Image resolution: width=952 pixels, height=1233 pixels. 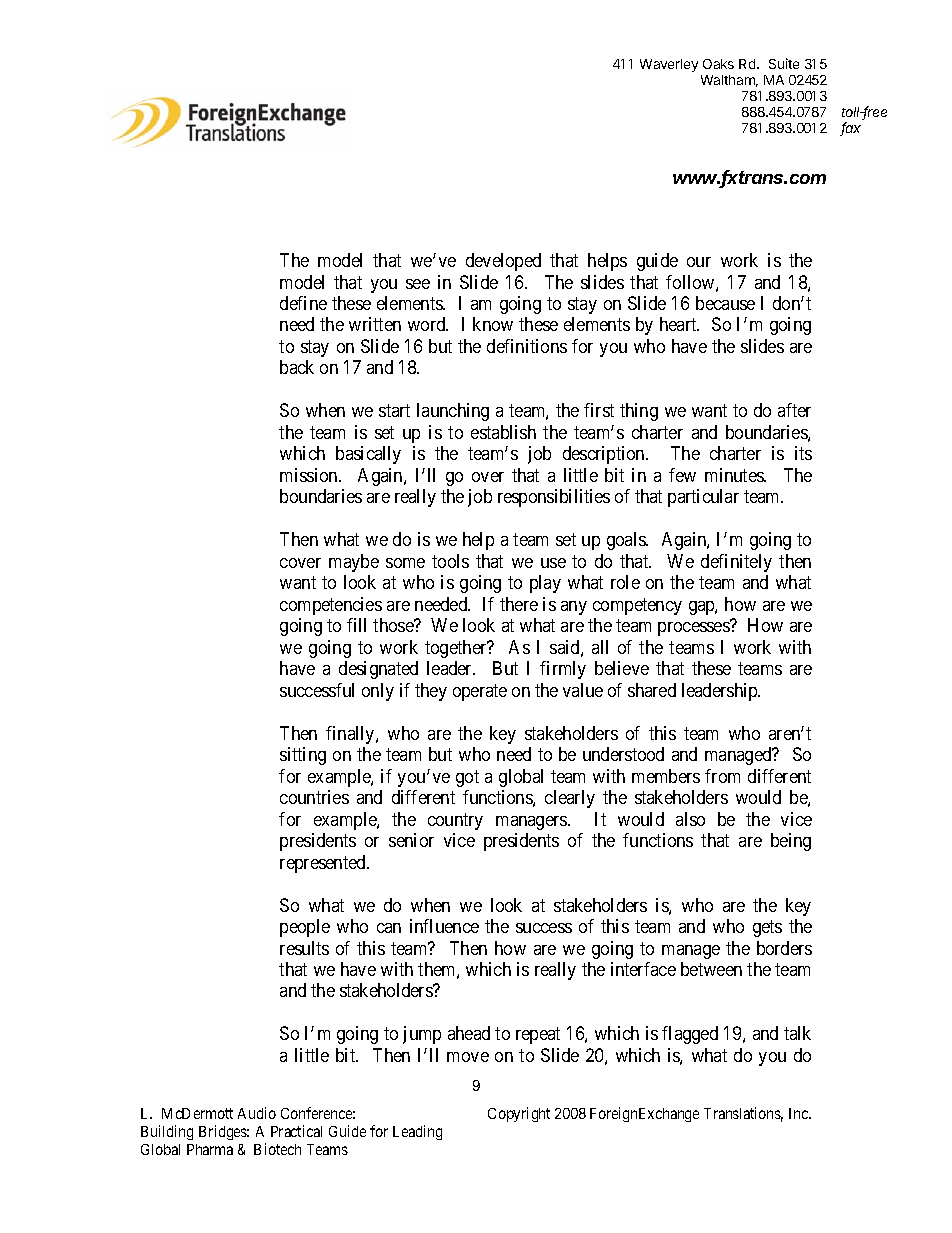 What do you see at coordinates (519, 604) in the page?
I see `there` at bounding box center [519, 604].
